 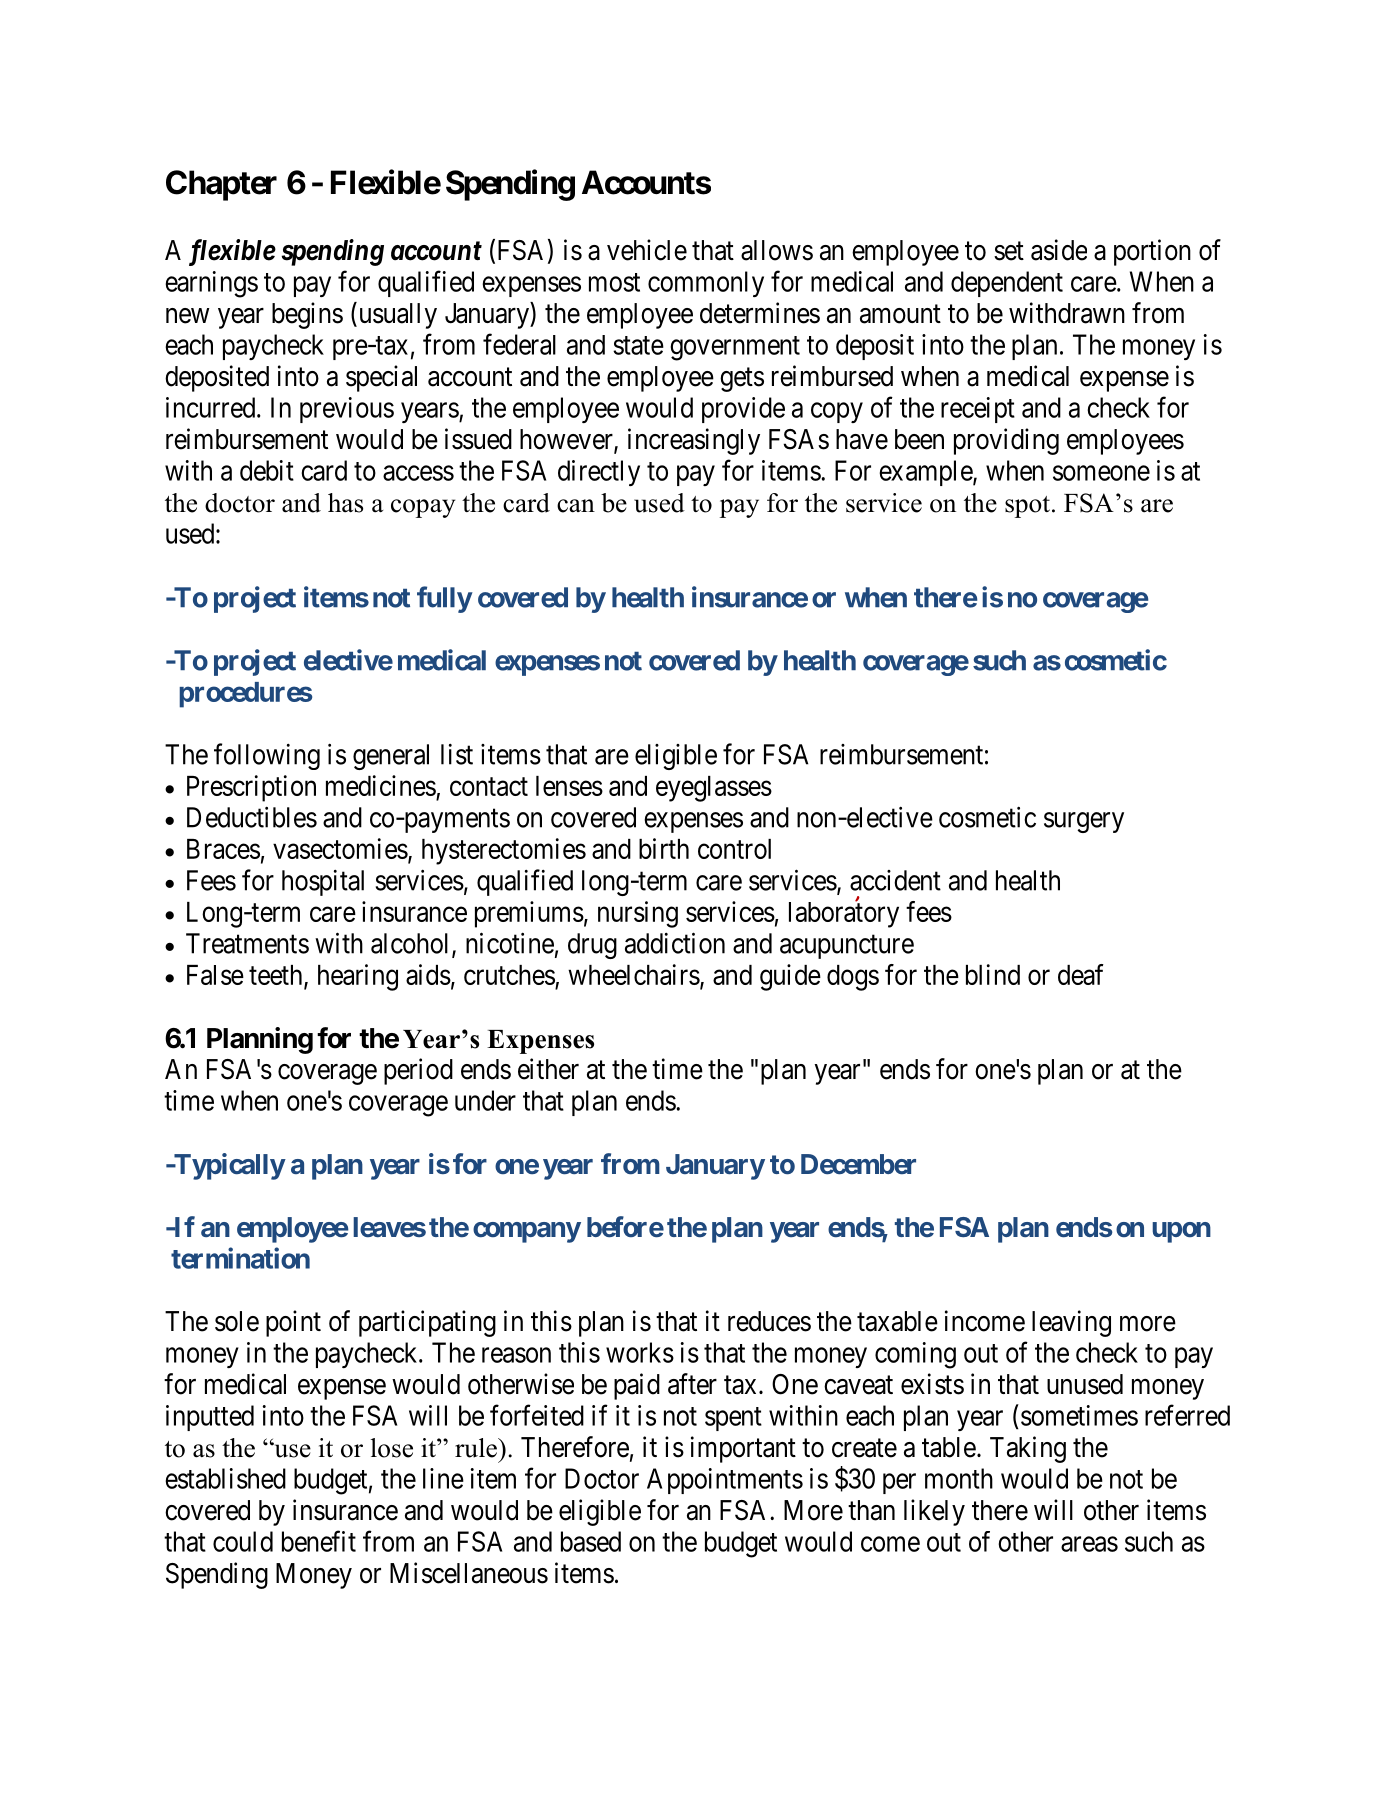 I want to click on vehicle, so click(x=647, y=250).
